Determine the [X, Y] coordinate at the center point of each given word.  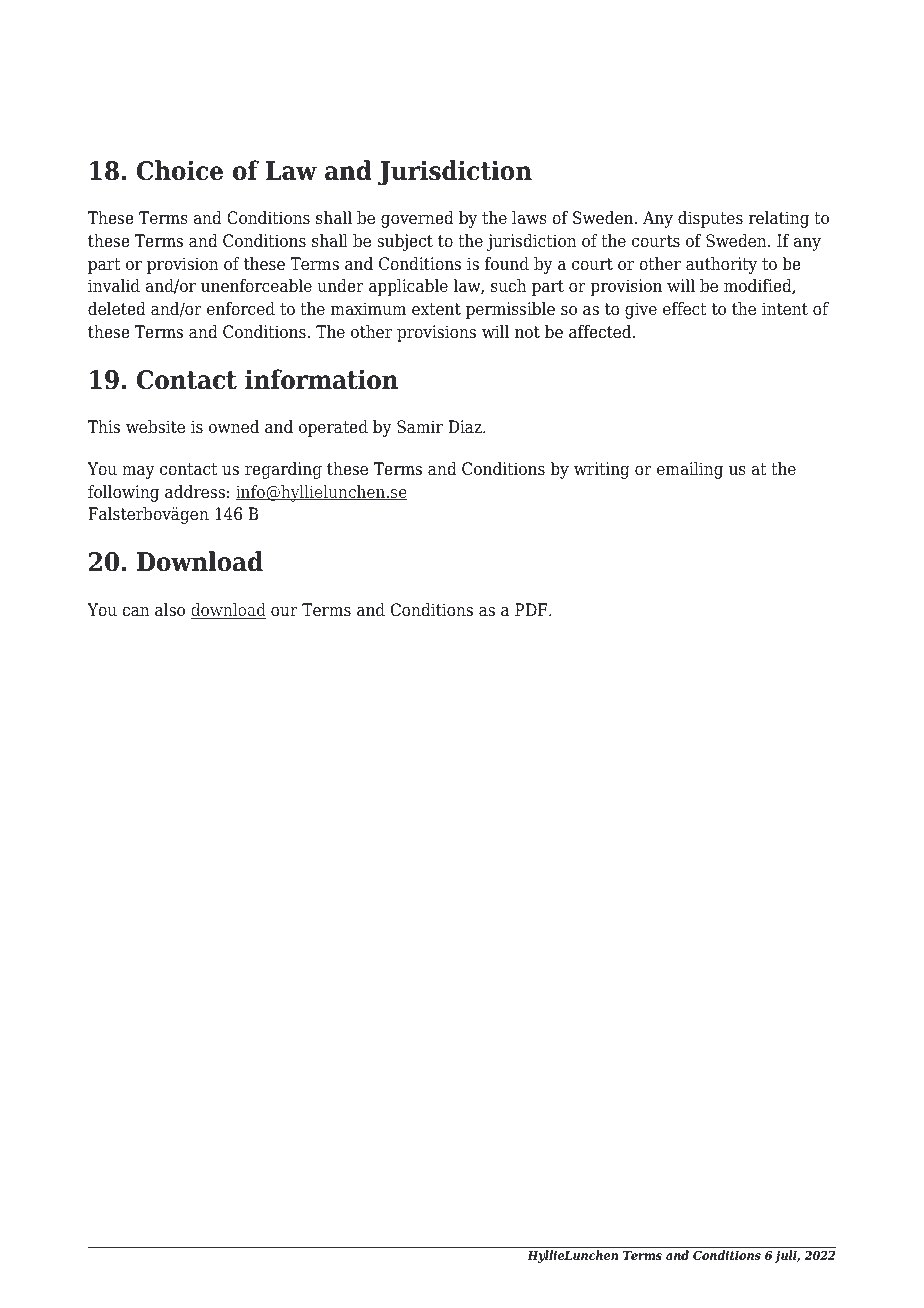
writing [602, 470]
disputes [710, 219]
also [170, 610]
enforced [241, 309]
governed [417, 219]
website [155, 427]
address [195, 492]
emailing [690, 470]
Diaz [466, 427]
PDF [532, 609]
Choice [180, 170]
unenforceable [256, 286]
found [507, 264]
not [527, 332]
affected [601, 332]
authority [721, 265]
